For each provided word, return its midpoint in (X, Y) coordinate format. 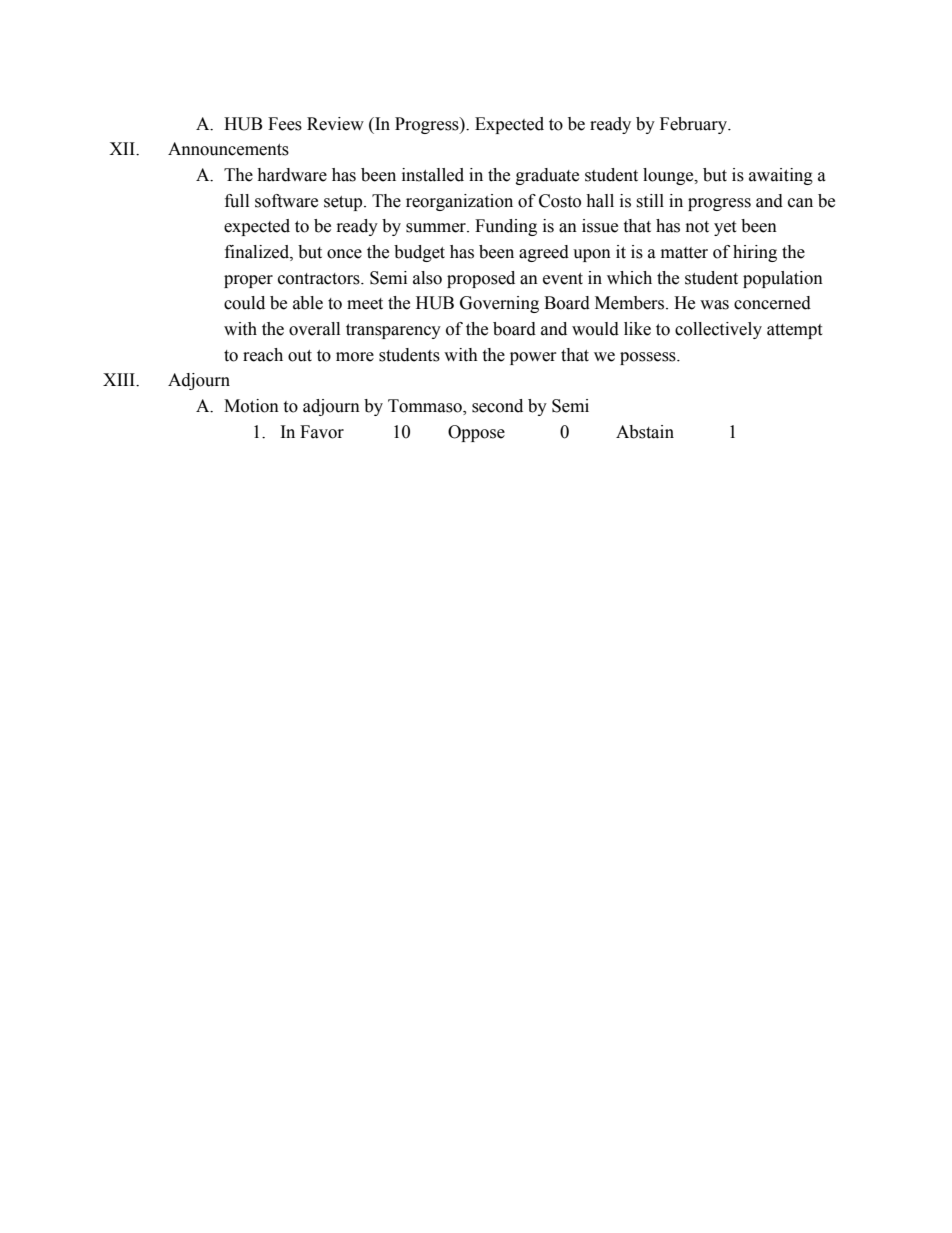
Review (335, 124)
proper (248, 281)
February (694, 125)
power (533, 358)
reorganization (459, 202)
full (237, 201)
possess (649, 358)
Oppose (476, 433)
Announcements (228, 149)
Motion (251, 406)
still (650, 201)
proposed (481, 279)
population (783, 279)
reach (263, 355)
